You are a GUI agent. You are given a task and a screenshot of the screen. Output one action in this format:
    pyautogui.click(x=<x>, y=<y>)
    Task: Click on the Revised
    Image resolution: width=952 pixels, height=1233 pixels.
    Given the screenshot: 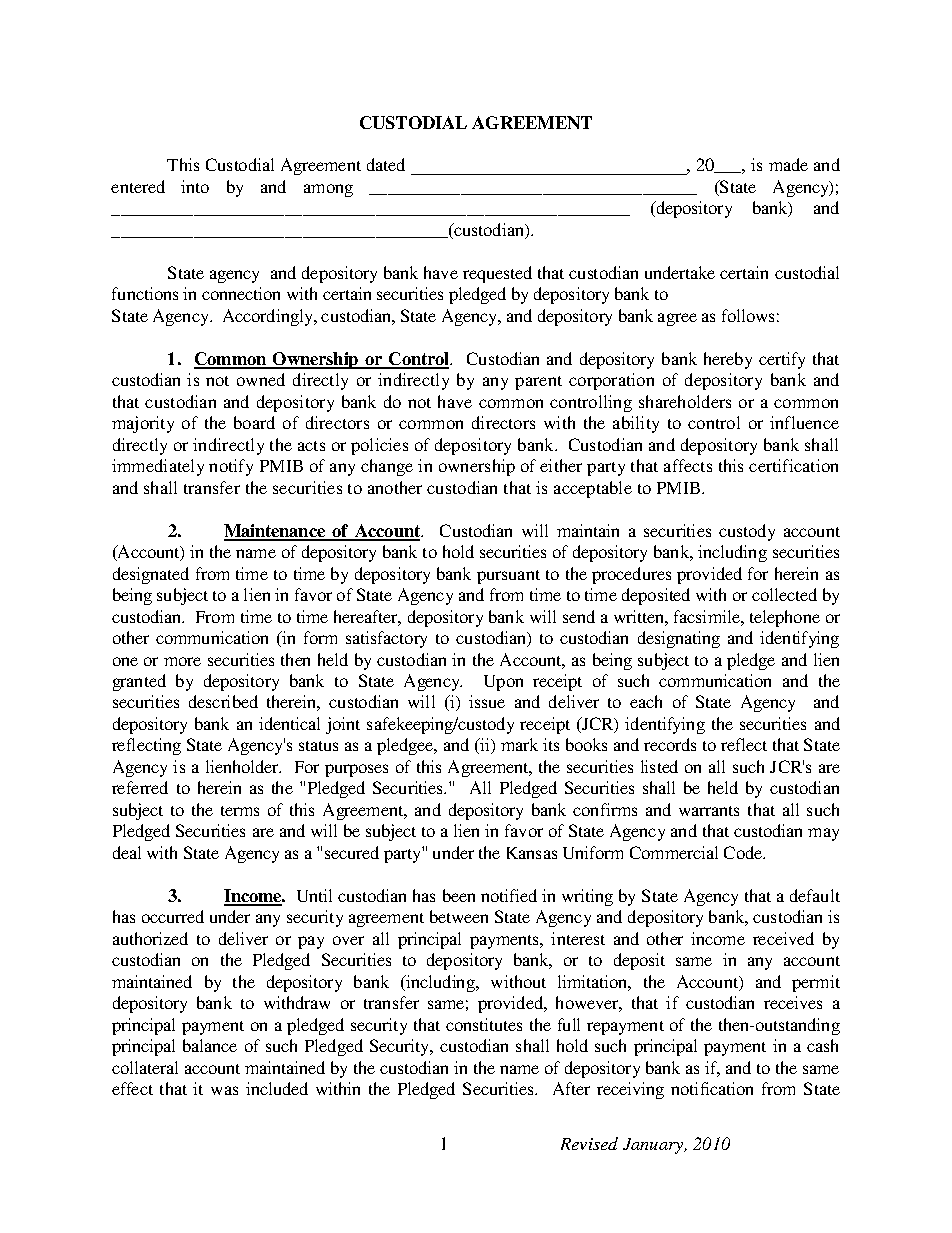 What is the action you would take?
    pyautogui.click(x=589, y=1143)
